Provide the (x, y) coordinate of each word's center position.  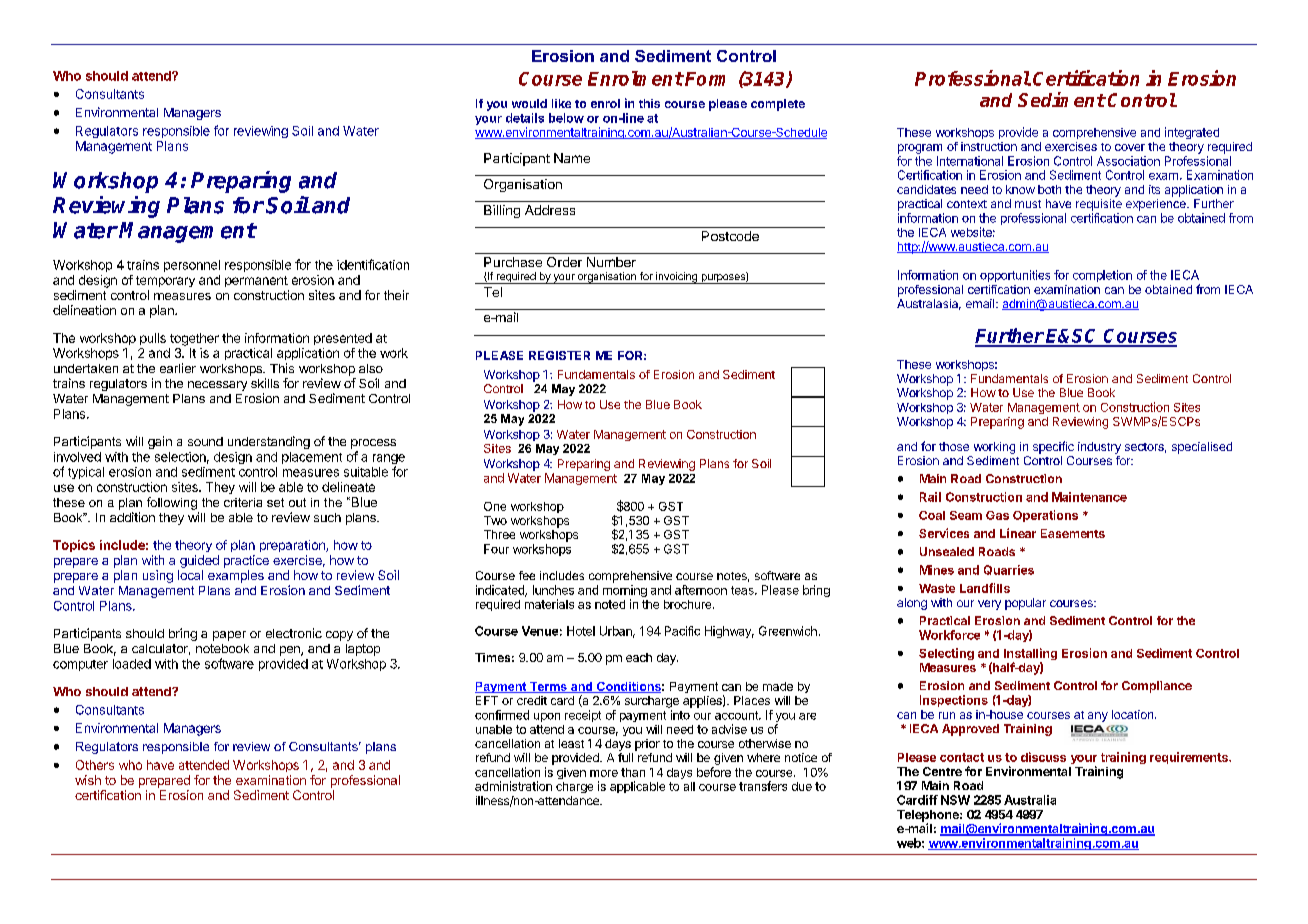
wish (88, 780)
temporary (165, 281)
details (525, 118)
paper (229, 636)
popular (1025, 604)
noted (610, 604)
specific (1053, 447)
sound (205, 441)
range (389, 460)
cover (1130, 147)
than (633, 772)
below (566, 118)
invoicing (676, 278)
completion (1102, 276)
